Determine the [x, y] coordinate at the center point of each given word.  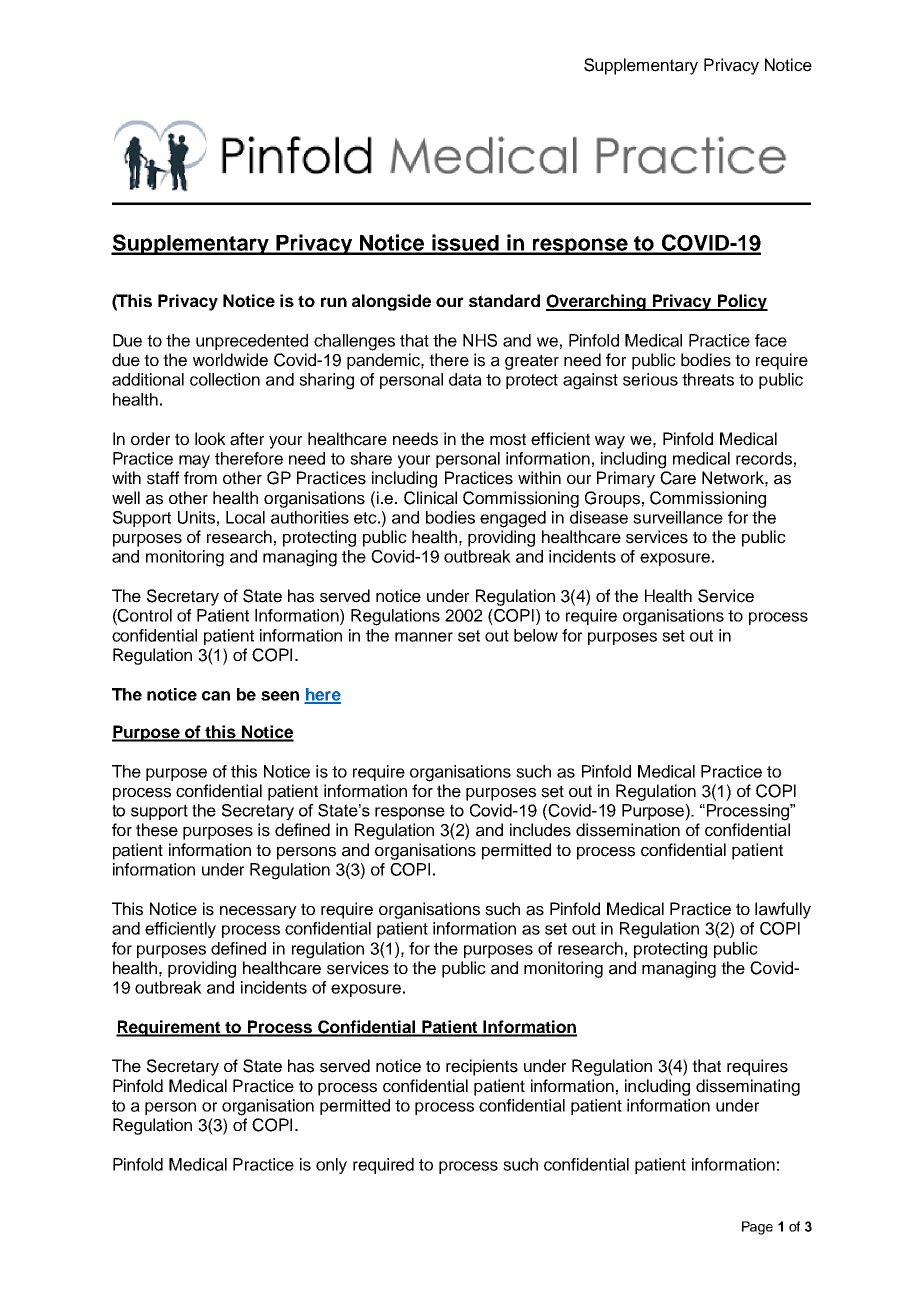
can [216, 696]
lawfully [783, 910]
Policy [742, 302]
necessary [258, 912]
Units [196, 517]
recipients [482, 1067]
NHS [480, 340]
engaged [513, 519]
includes [540, 830]
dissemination [628, 830]
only [331, 1166]
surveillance [678, 517]
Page [757, 1228]
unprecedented [252, 342]
